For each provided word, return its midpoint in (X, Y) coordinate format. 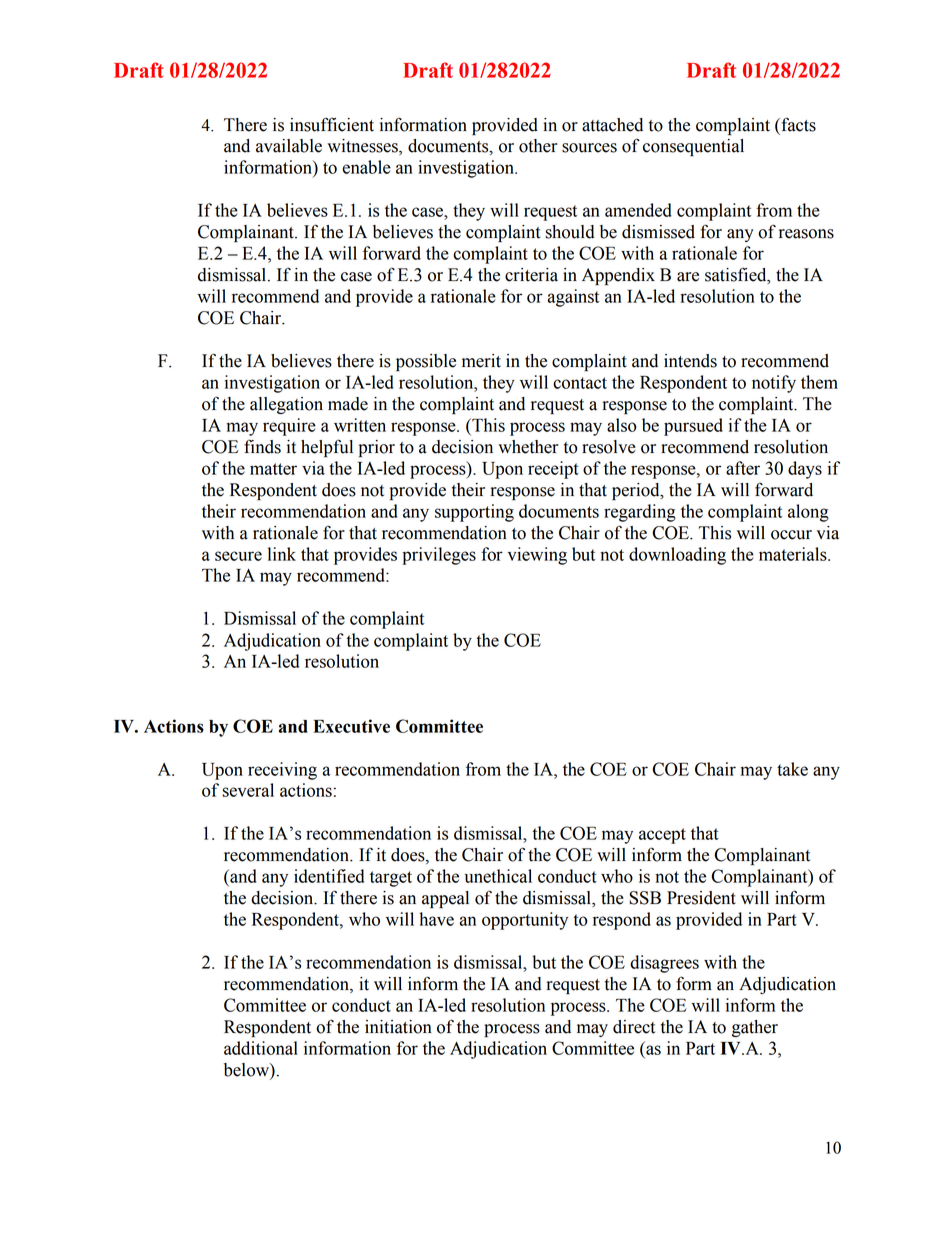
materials (794, 554)
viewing (537, 556)
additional (261, 1048)
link (282, 554)
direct (634, 1027)
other (538, 146)
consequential (693, 147)
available (289, 146)
